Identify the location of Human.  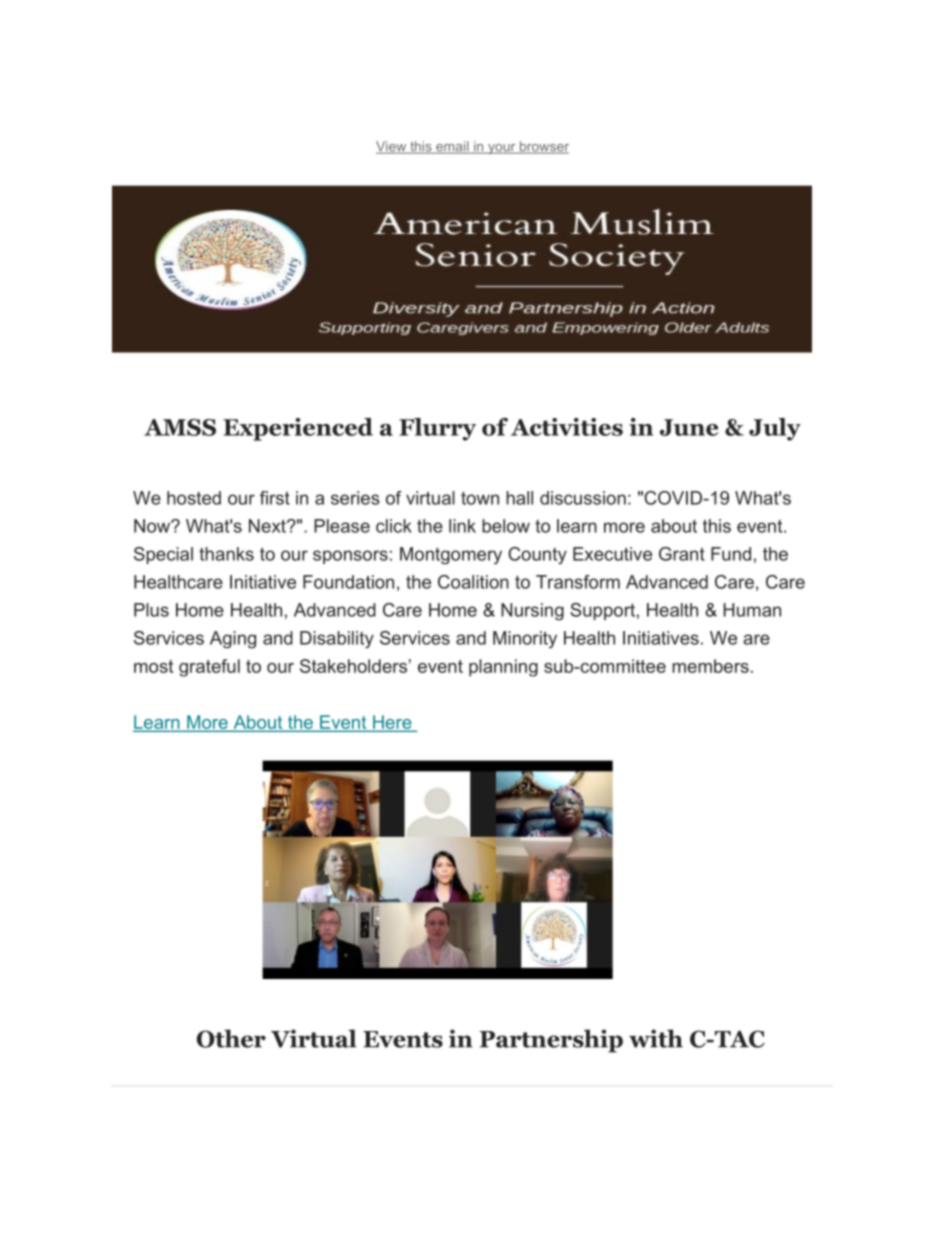
(752, 610).
